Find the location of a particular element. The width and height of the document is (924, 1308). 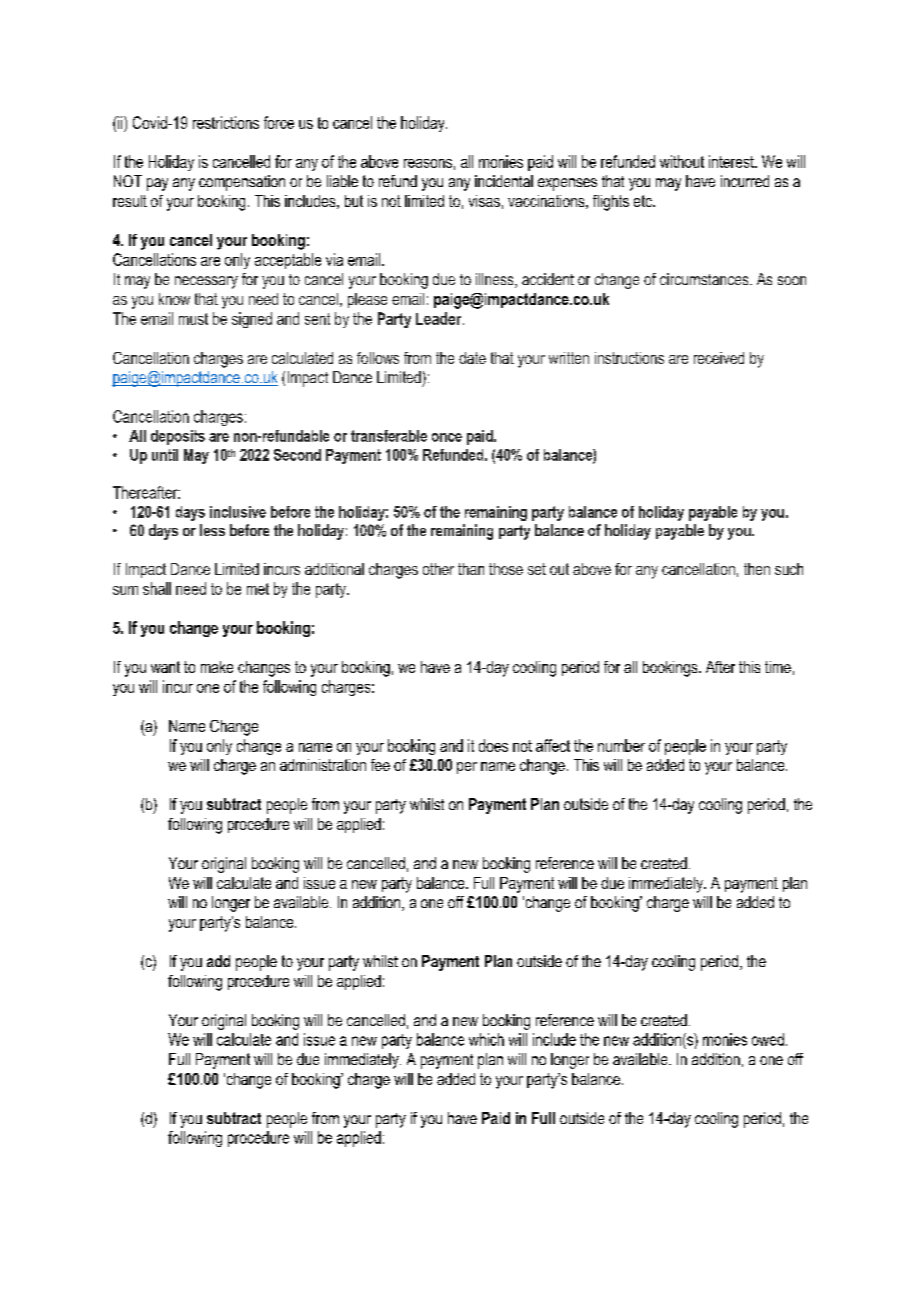

interest is located at coordinates (732, 161).
